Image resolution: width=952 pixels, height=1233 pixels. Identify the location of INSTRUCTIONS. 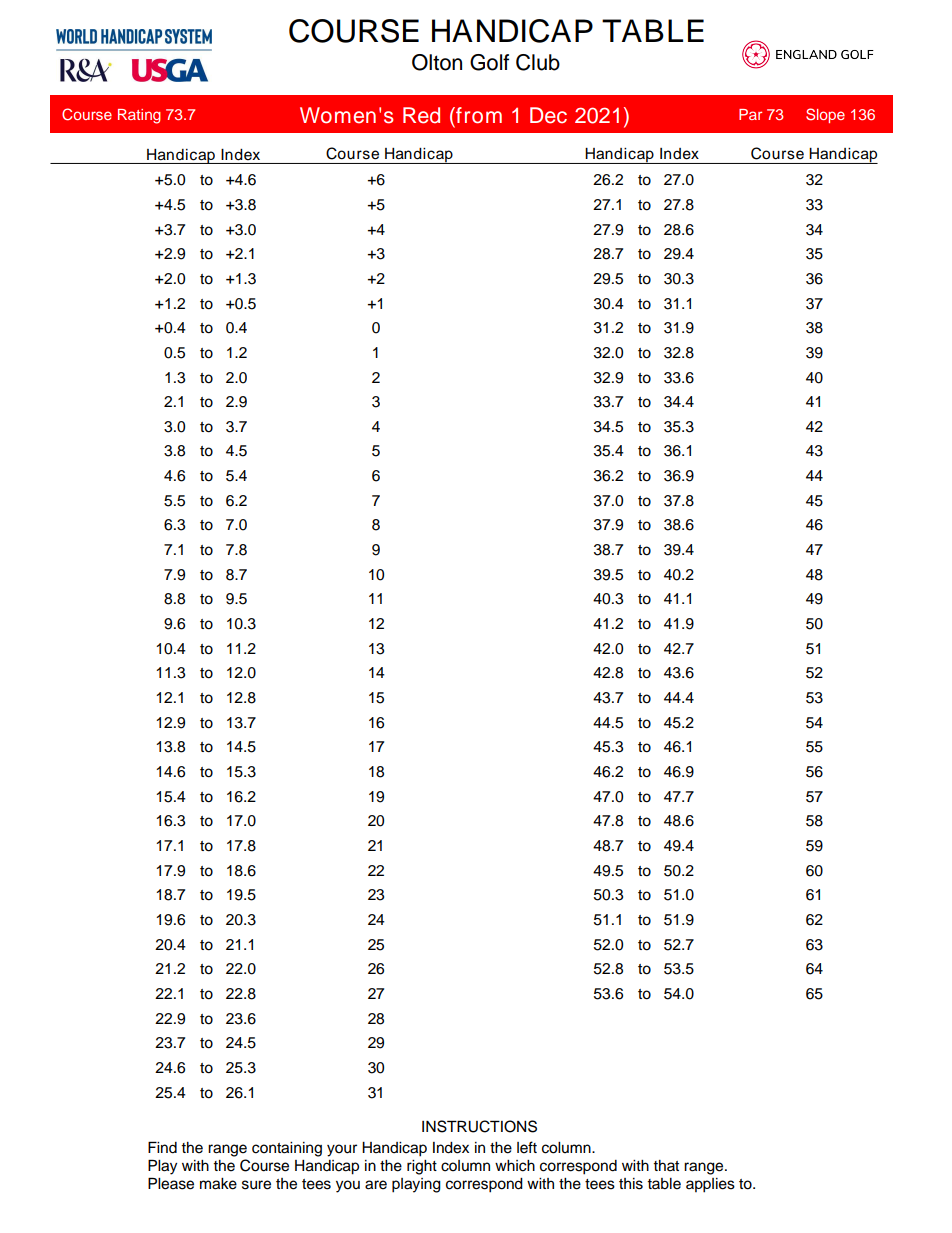
(479, 1126).
